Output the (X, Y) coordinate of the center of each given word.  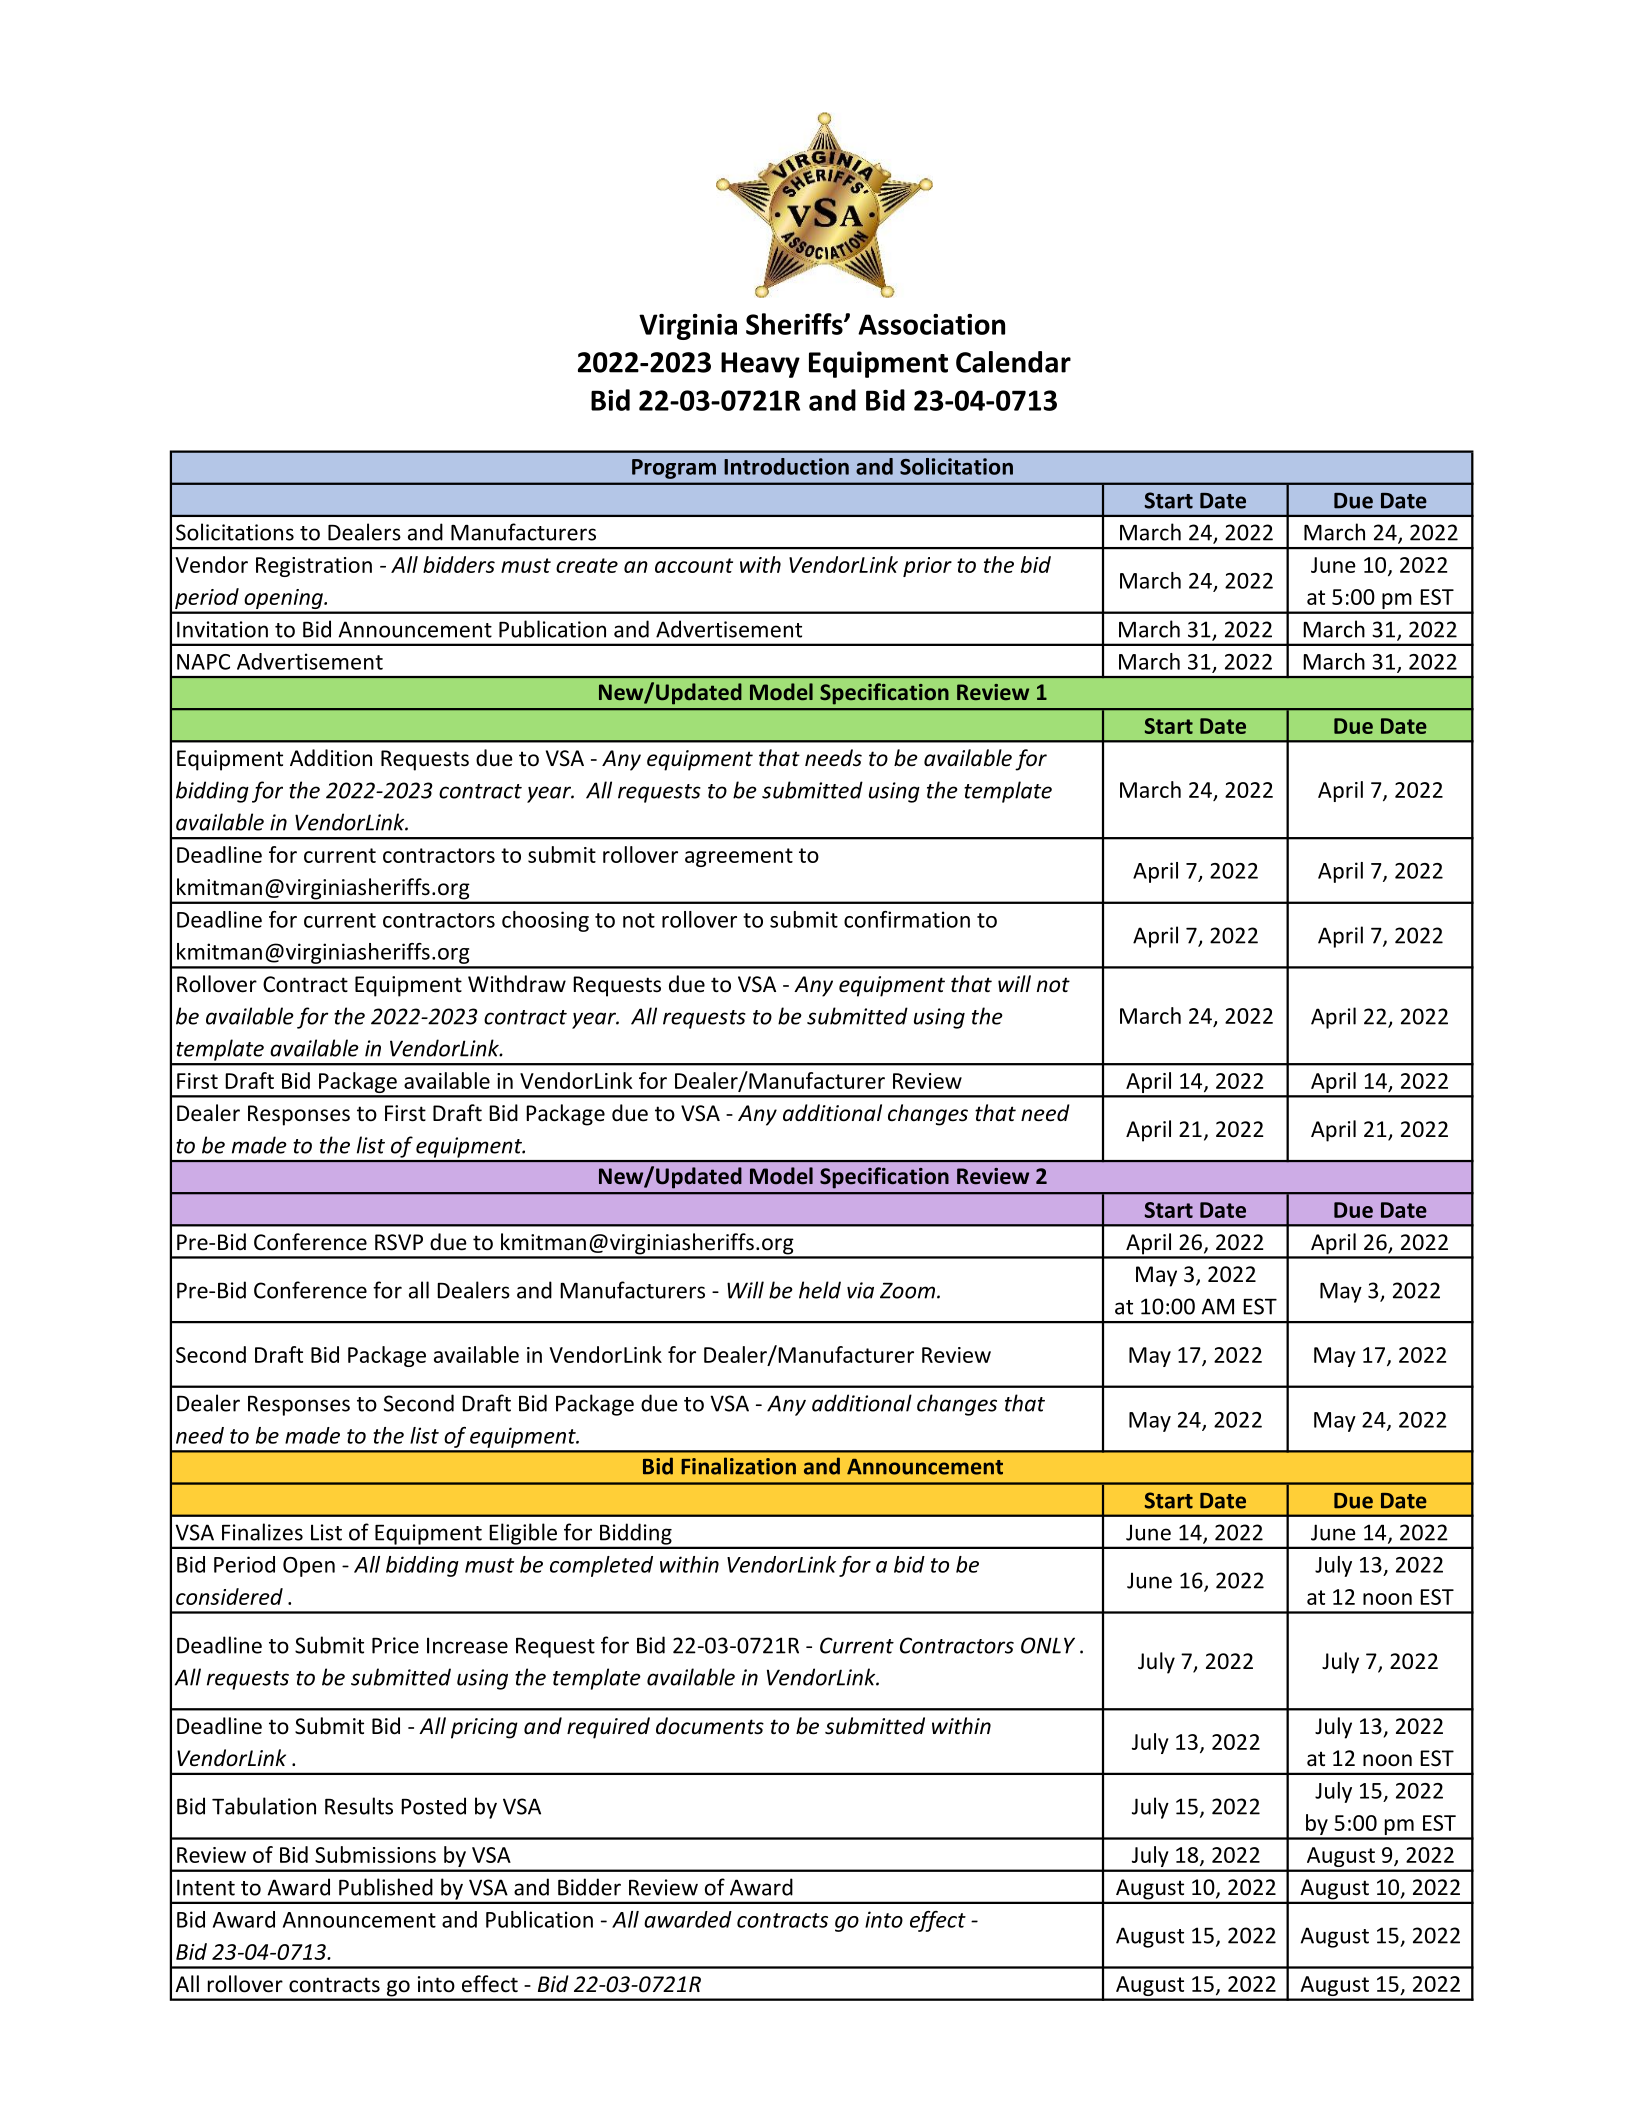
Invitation (222, 629)
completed (601, 1566)
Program (674, 469)
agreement (739, 857)
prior (927, 567)
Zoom (907, 1291)
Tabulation (264, 1806)
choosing (545, 921)
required (608, 1728)
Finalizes (262, 1532)
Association (931, 324)
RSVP (399, 1242)
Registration (314, 567)
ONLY (1048, 1645)
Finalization (738, 1466)
